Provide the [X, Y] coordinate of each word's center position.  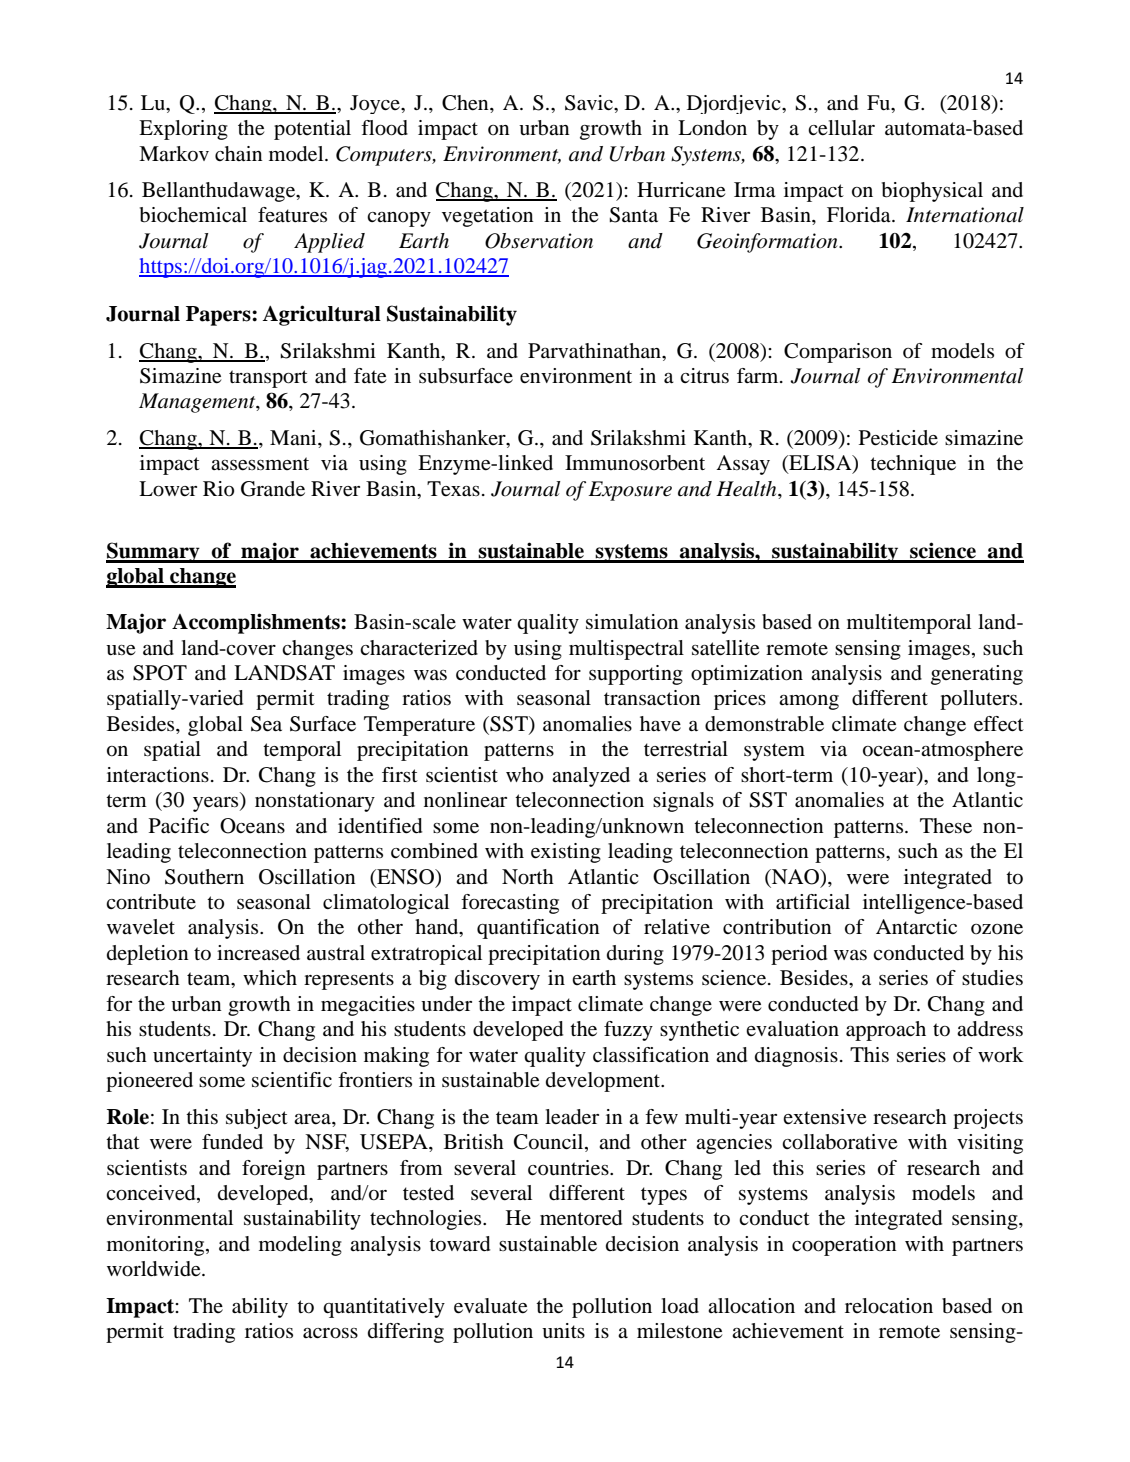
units [563, 1331]
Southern [204, 877]
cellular [841, 128]
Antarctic [916, 926]
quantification [538, 929]
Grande [273, 489]
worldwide [155, 1269]
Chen [466, 103]
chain [239, 154]
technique [913, 465]
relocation [889, 1306]
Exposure [630, 491]
